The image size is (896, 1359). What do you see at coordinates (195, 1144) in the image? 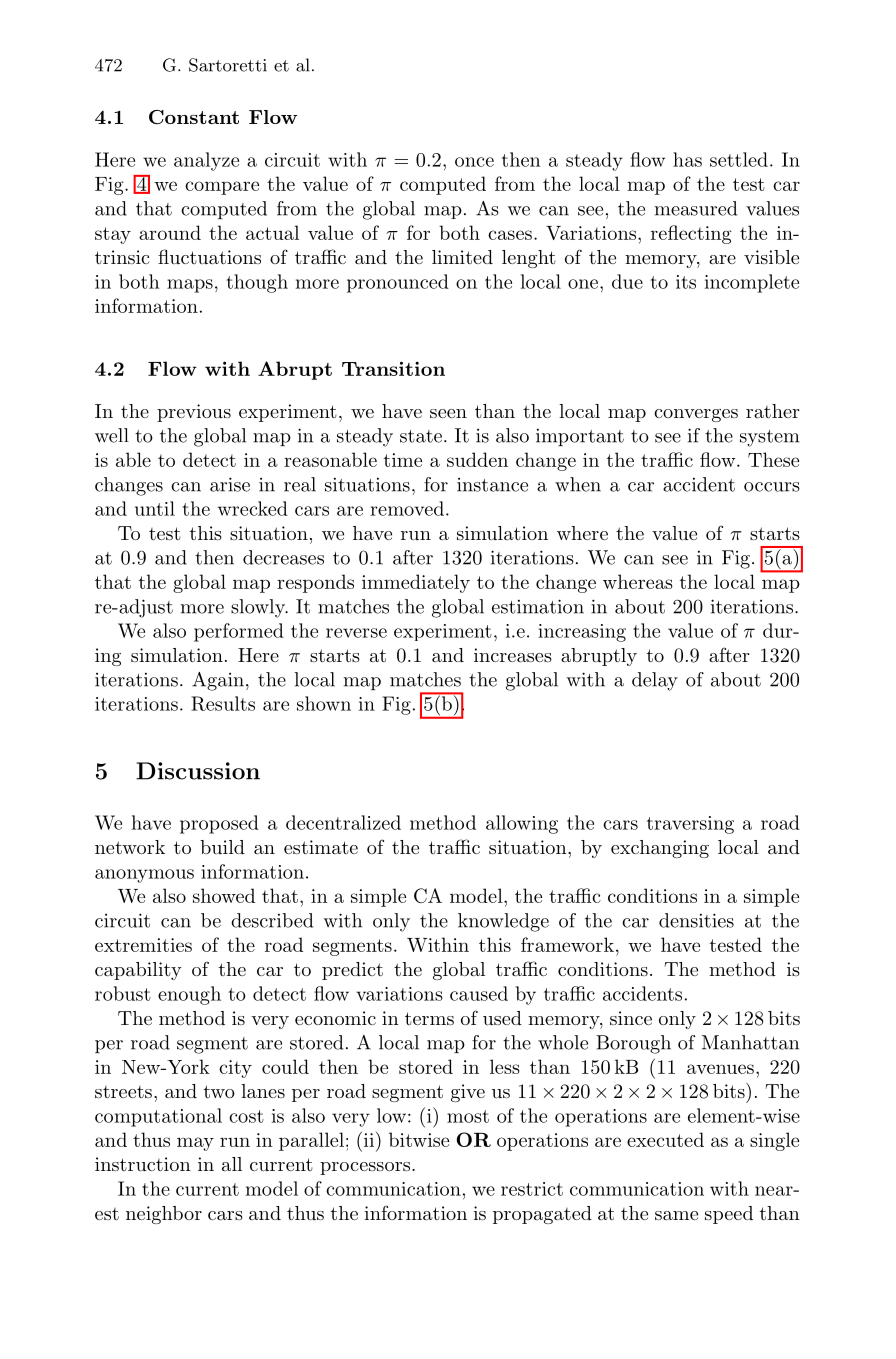
I see `may` at bounding box center [195, 1144].
